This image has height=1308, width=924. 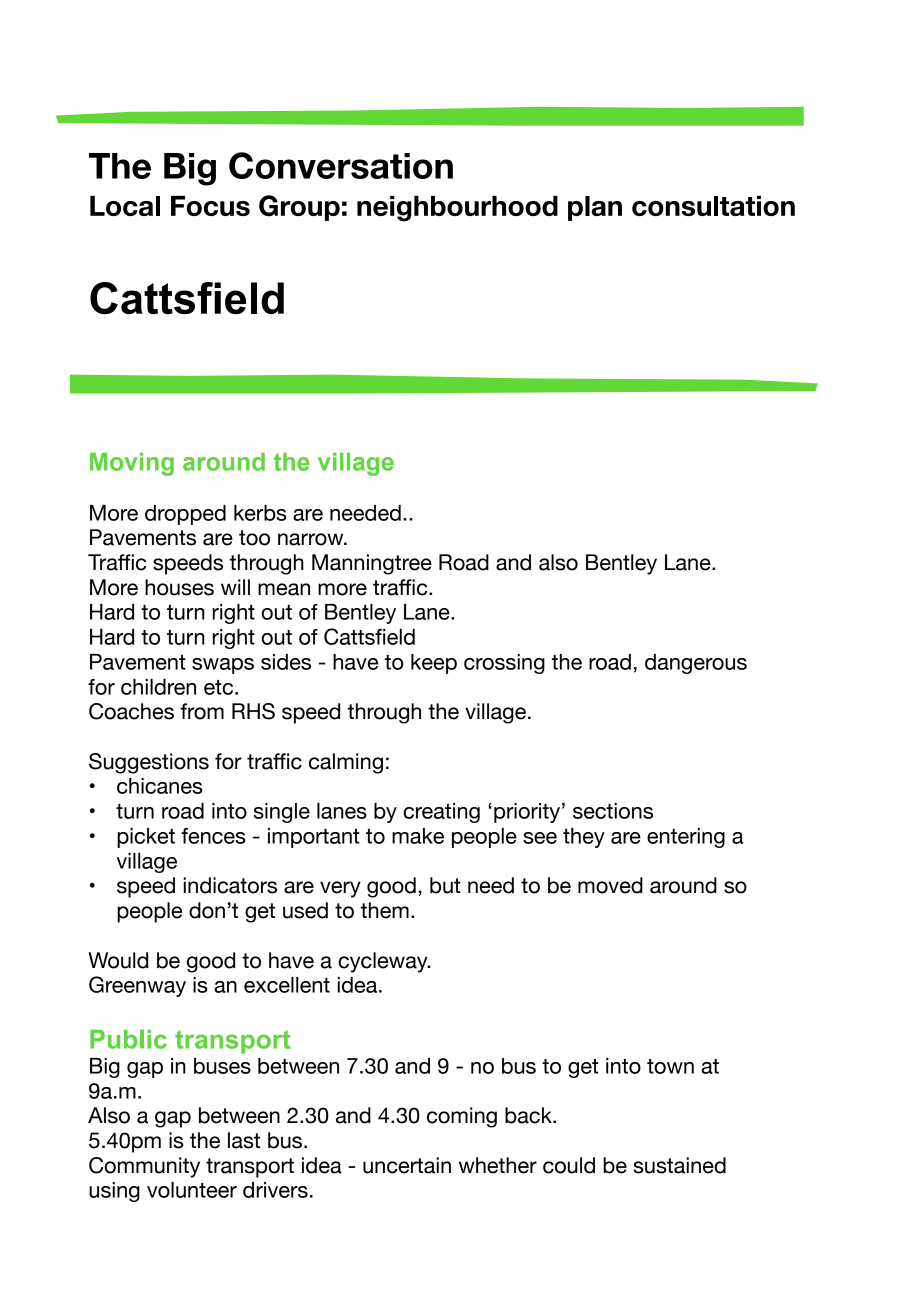 I want to click on plan, so click(x=595, y=208).
